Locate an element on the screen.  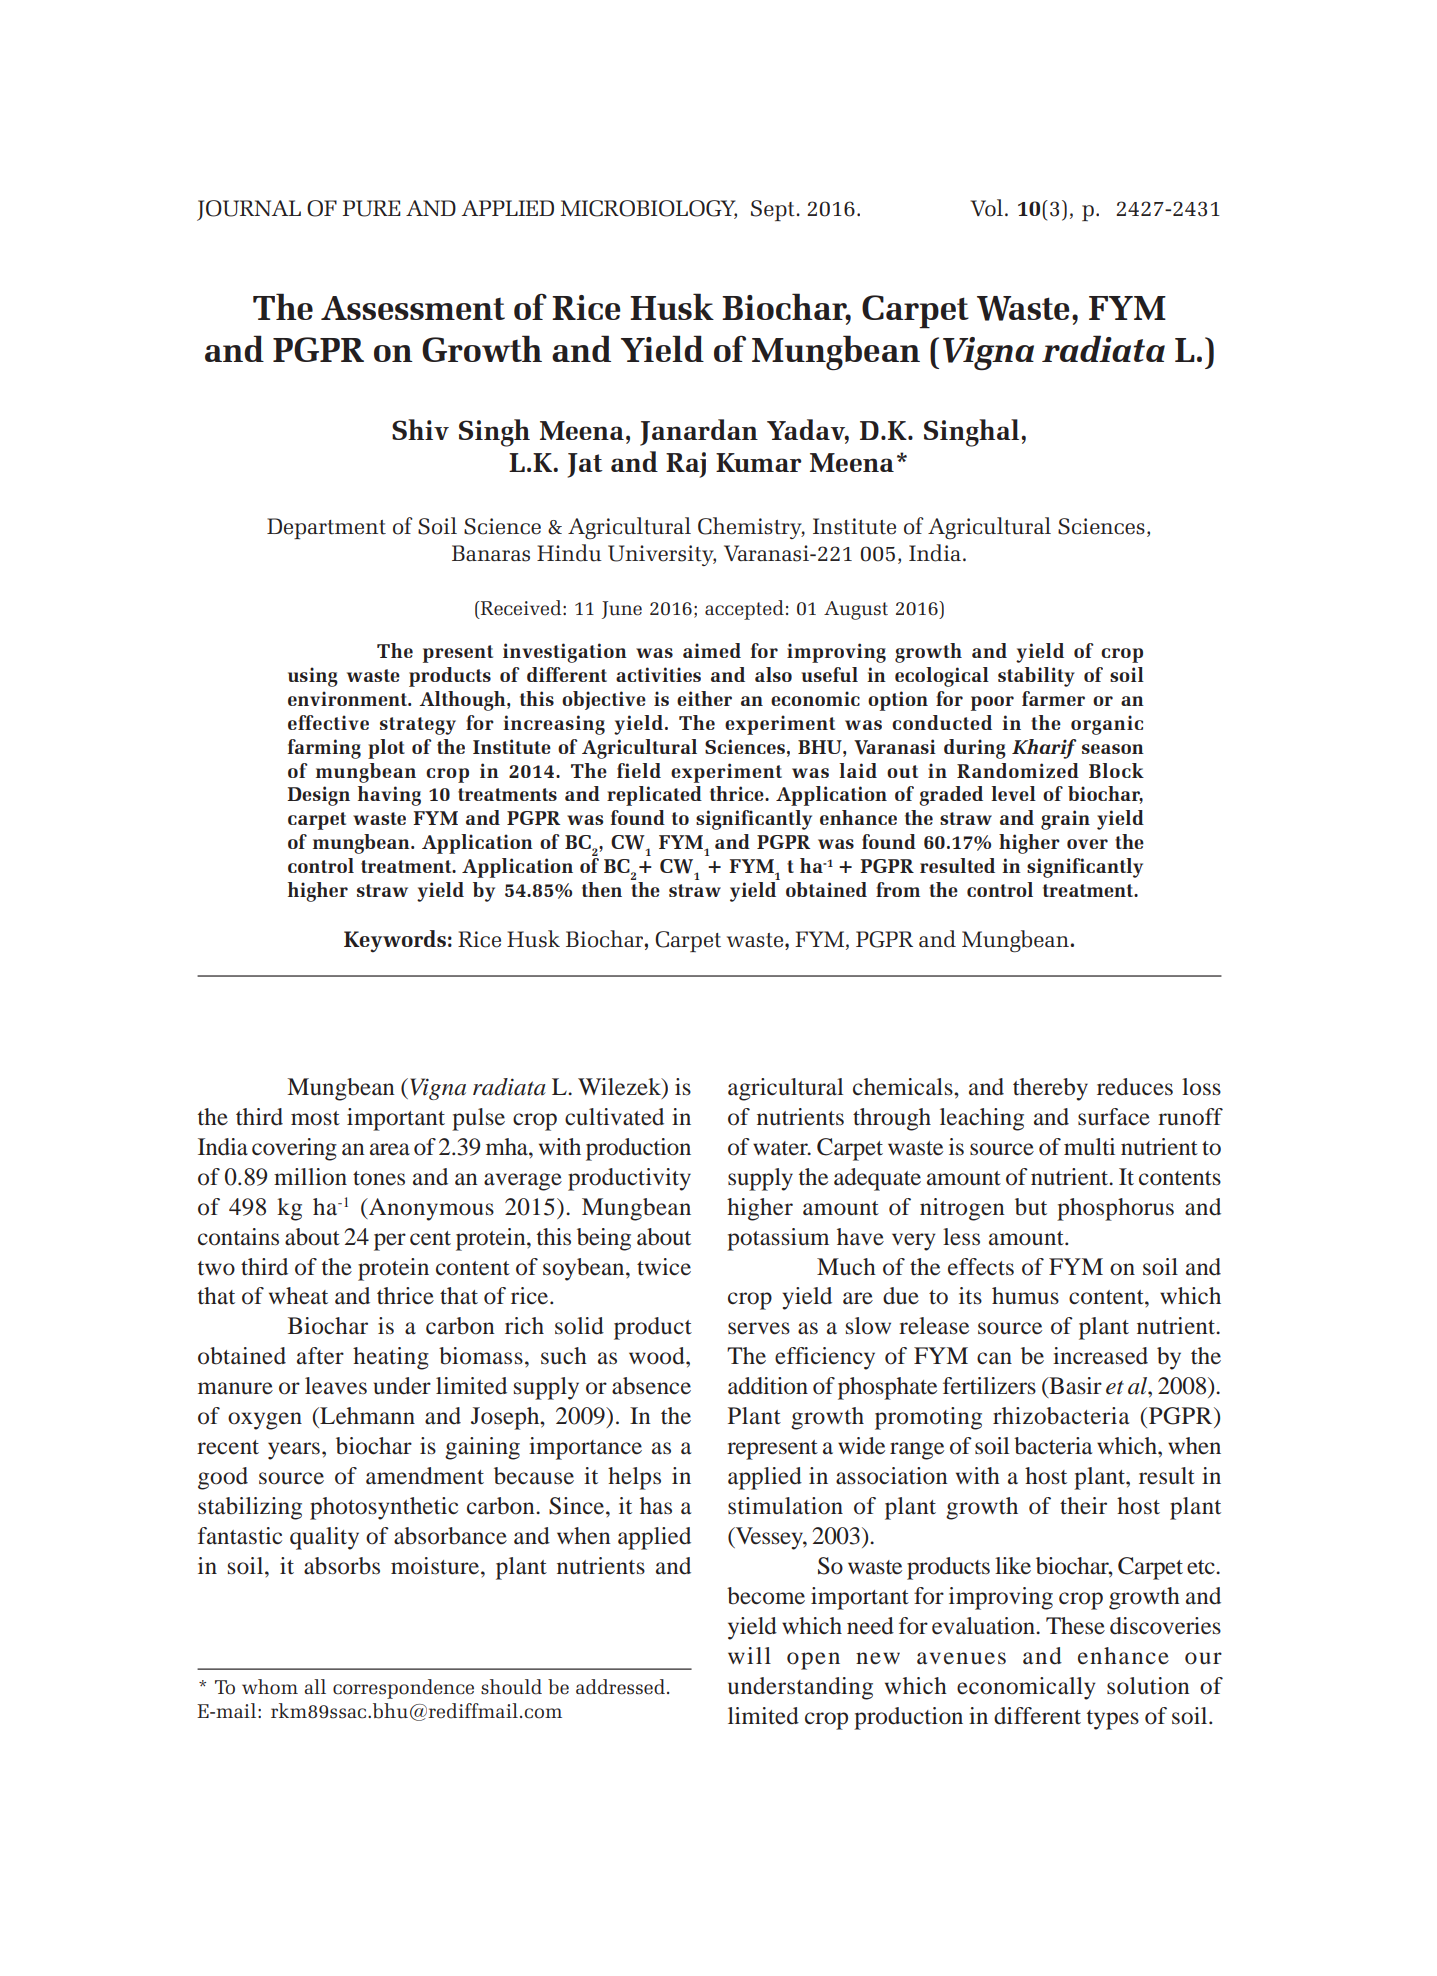
organic is located at coordinates (1107, 725).
